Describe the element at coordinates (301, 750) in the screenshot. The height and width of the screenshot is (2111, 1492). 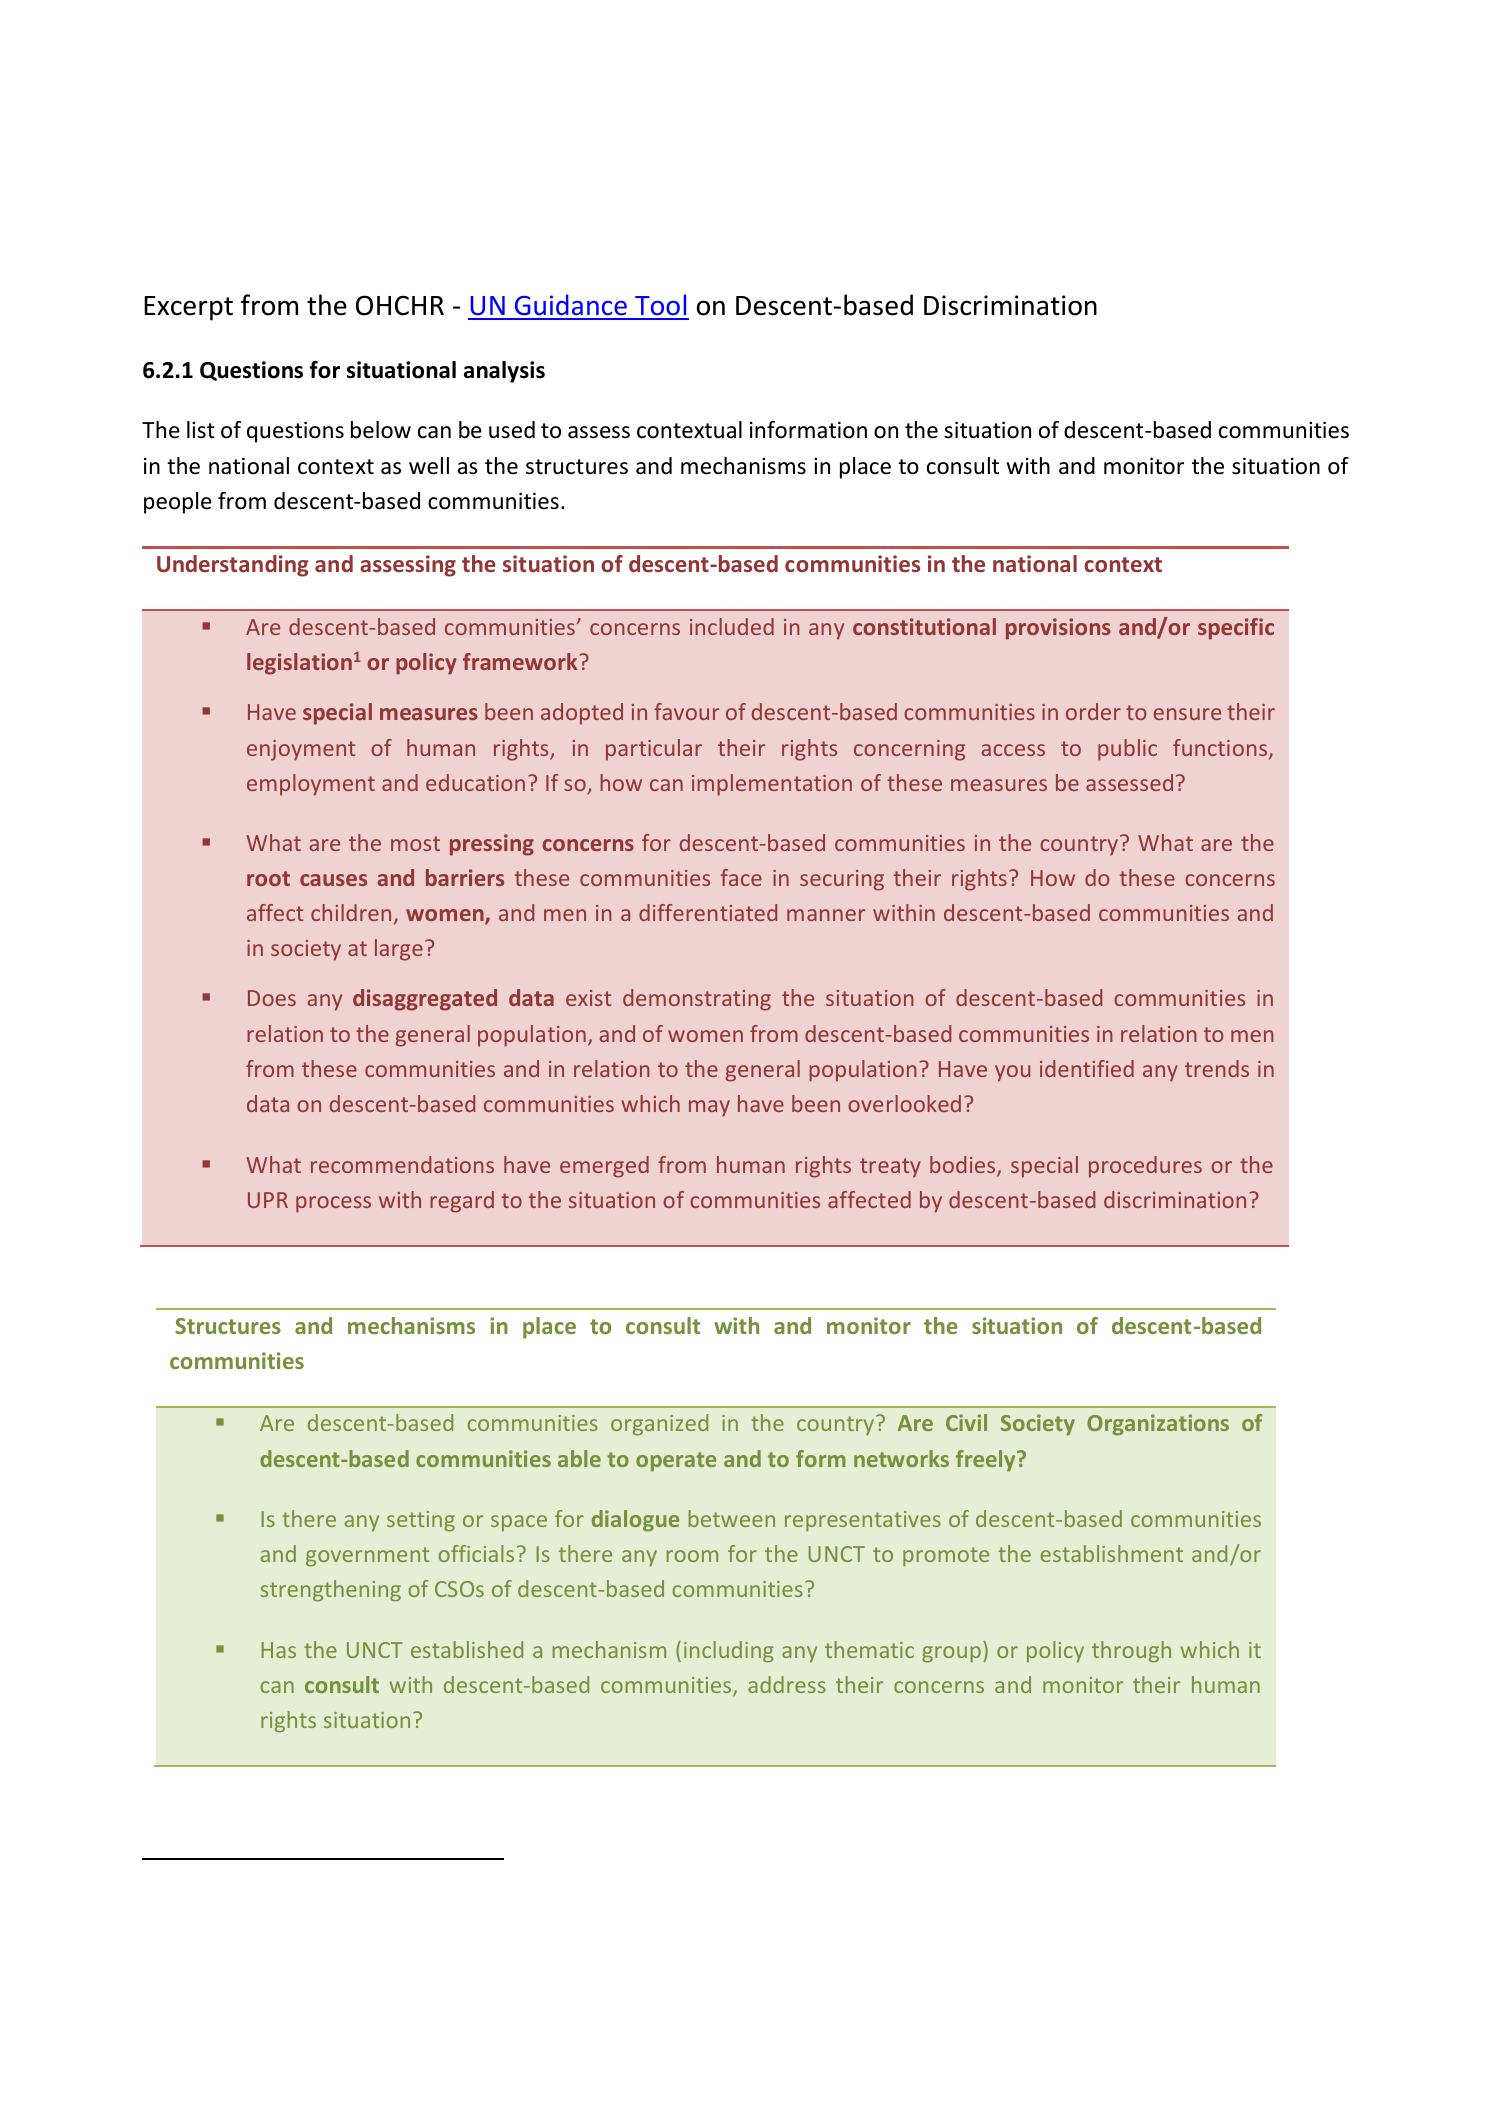
I see `enjoyment` at that location.
